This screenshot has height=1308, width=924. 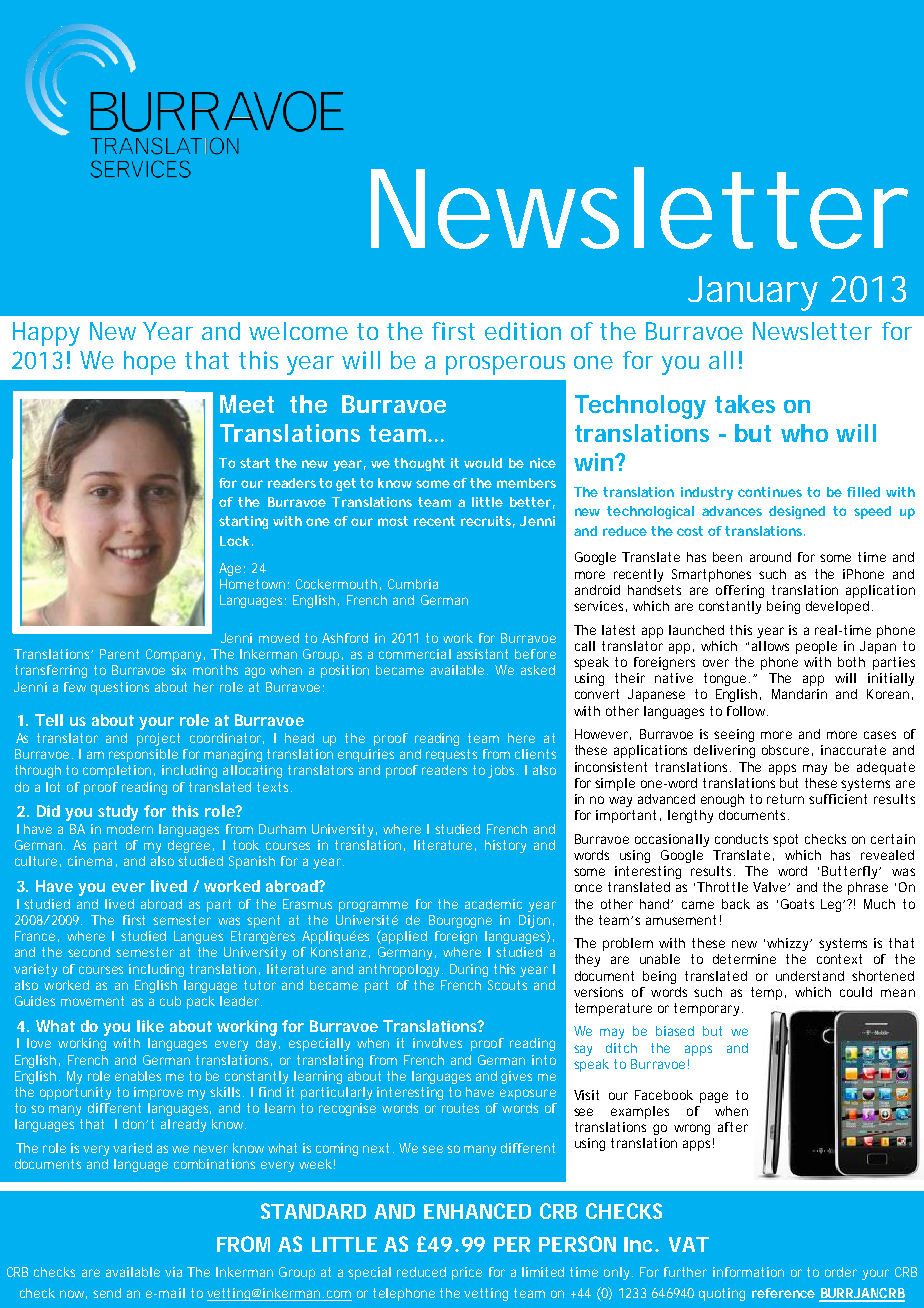 What do you see at coordinates (413, 584) in the screenshot?
I see `Cumbria` at bounding box center [413, 584].
